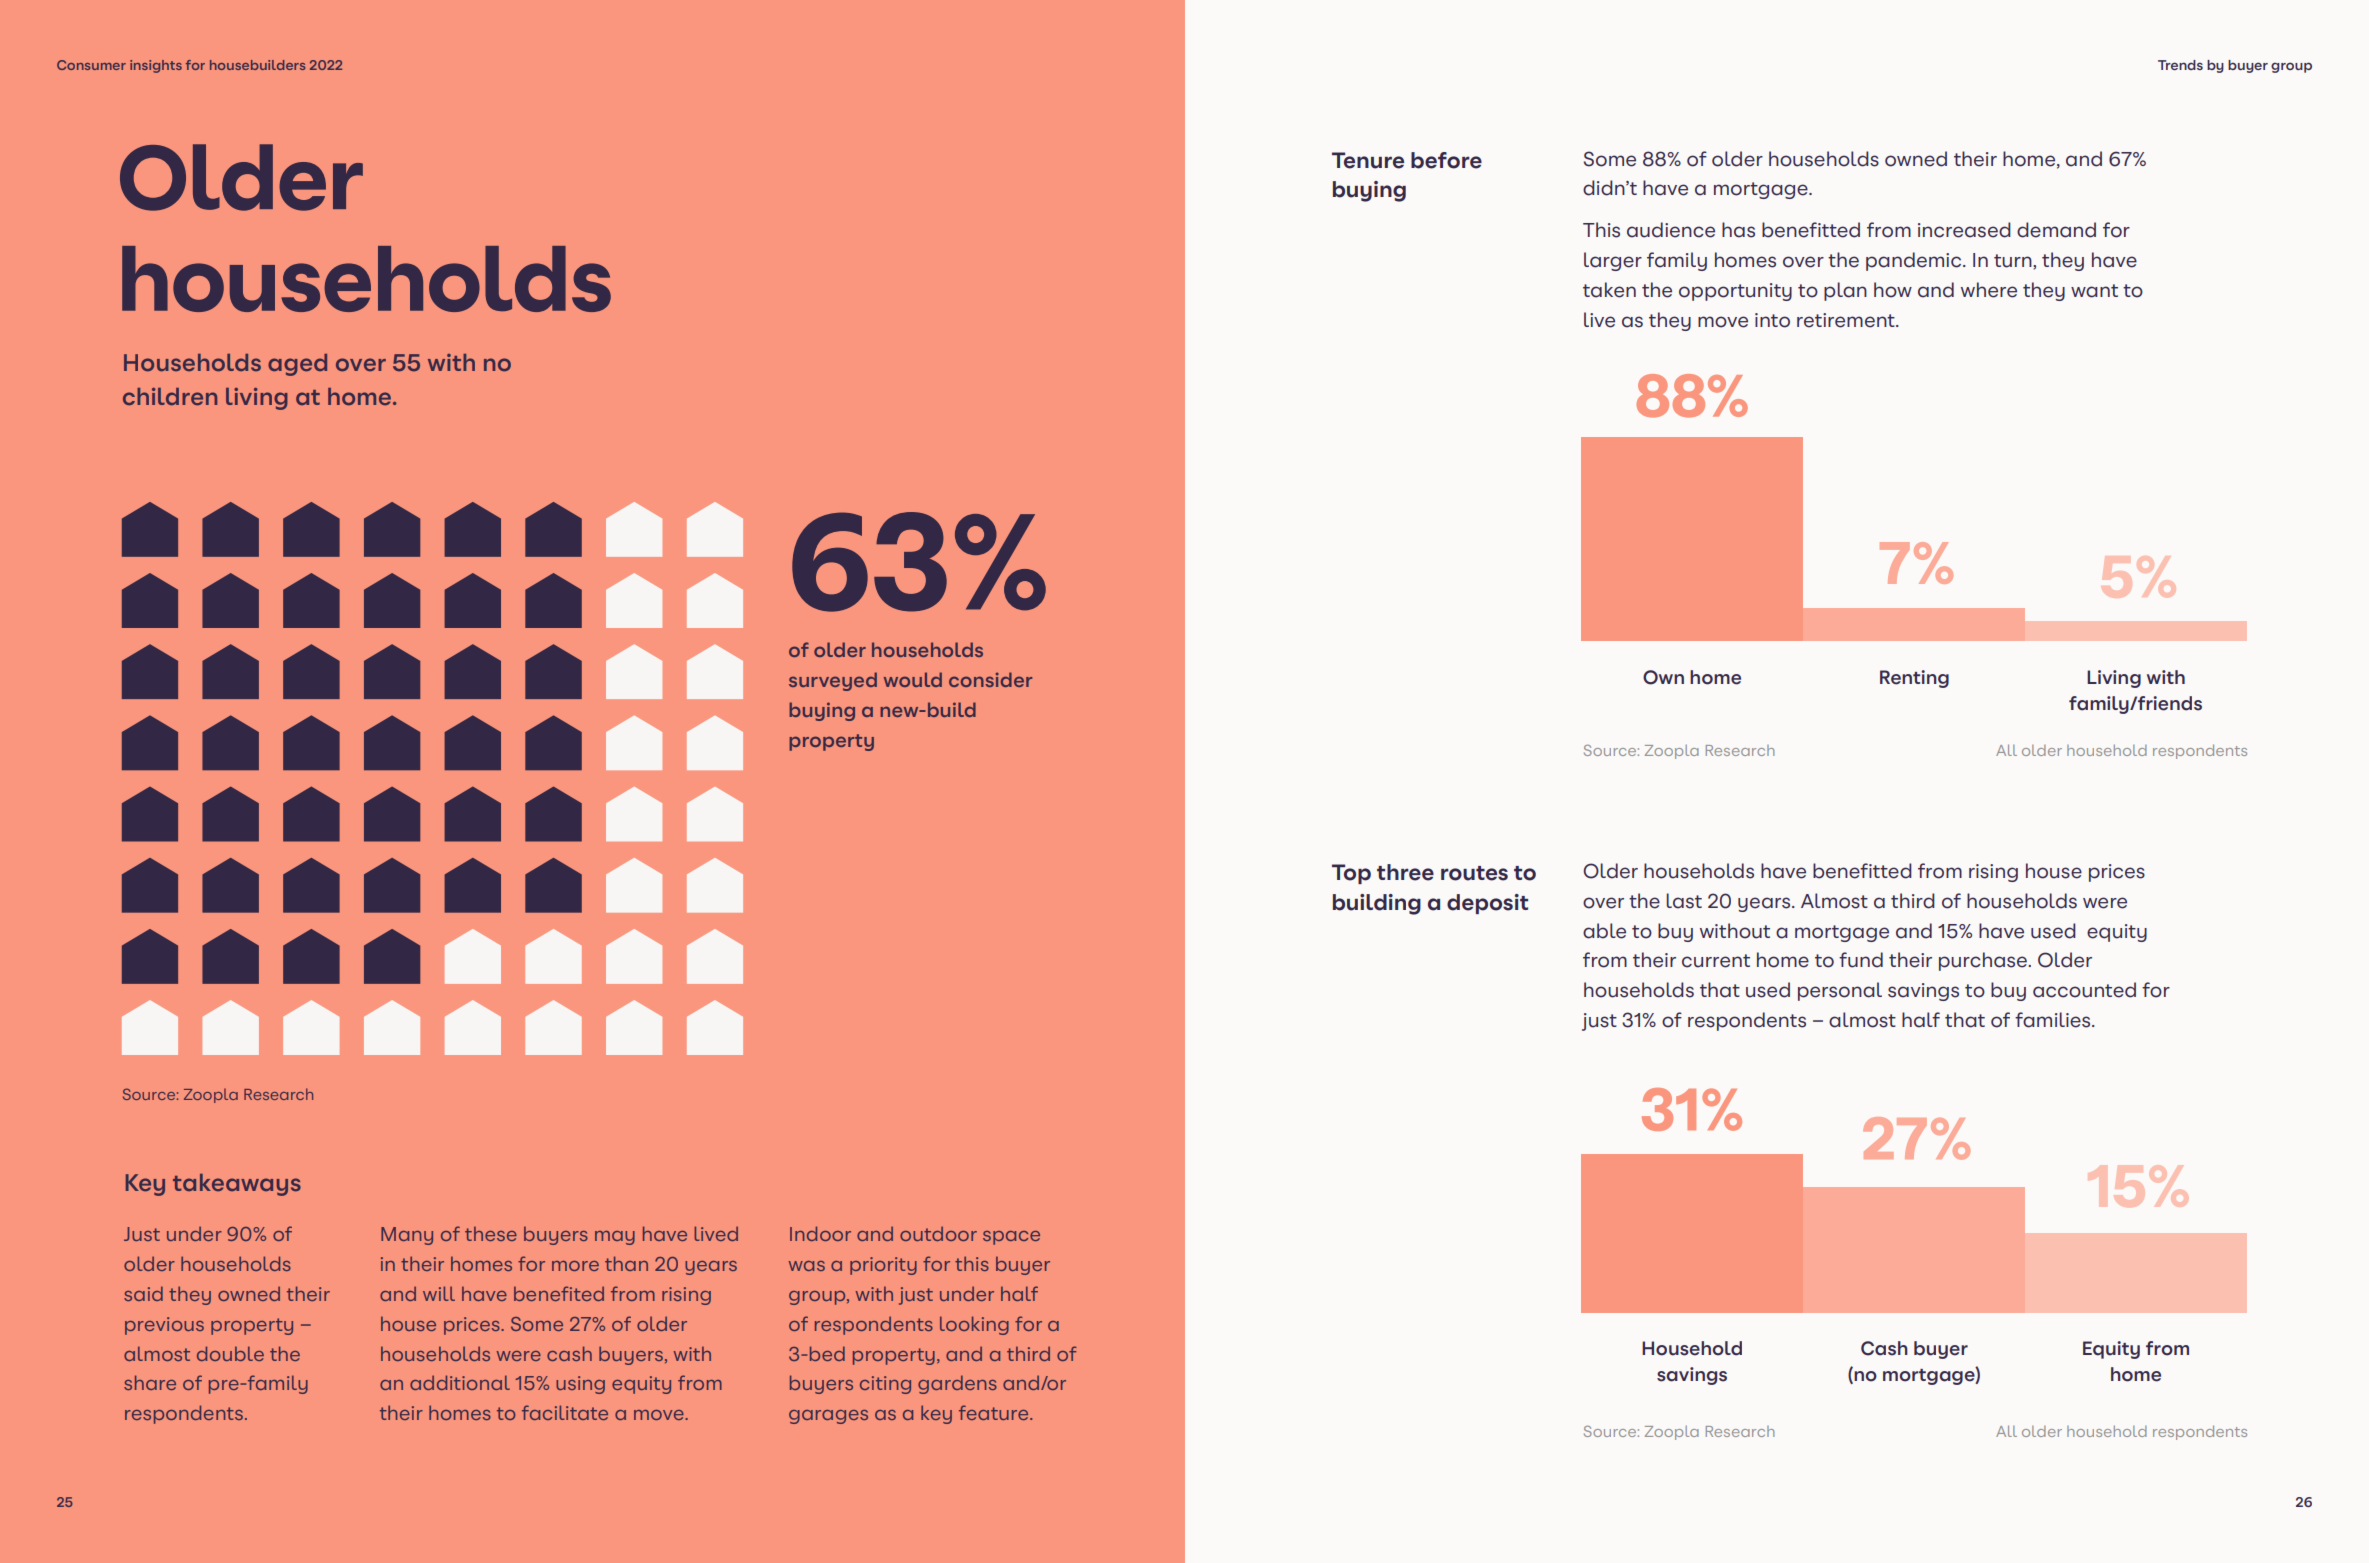 Image resolution: width=2369 pixels, height=1563 pixels. Describe the element at coordinates (460, 1382) in the screenshot. I see `additional` at that location.
